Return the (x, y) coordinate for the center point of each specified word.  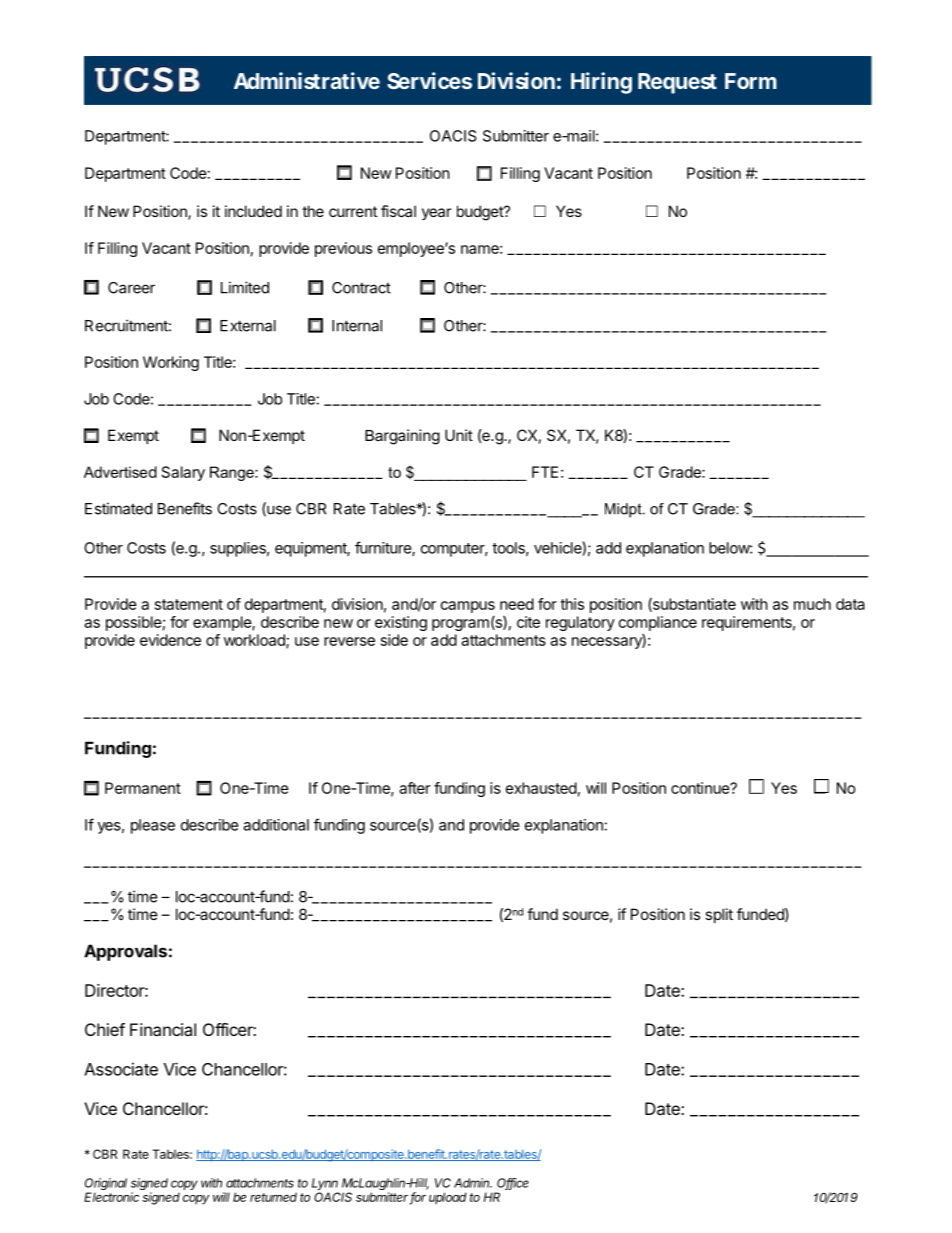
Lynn (325, 1185)
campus (468, 607)
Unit (459, 435)
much (812, 604)
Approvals (125, 952)
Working (171, 363)
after (414, 788)
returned (273, 1197)
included (253, 211)
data (850, 604)
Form (751, 81)
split (719, 915)
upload (448, 1198)
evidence (170, 640)
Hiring (601, 83)
